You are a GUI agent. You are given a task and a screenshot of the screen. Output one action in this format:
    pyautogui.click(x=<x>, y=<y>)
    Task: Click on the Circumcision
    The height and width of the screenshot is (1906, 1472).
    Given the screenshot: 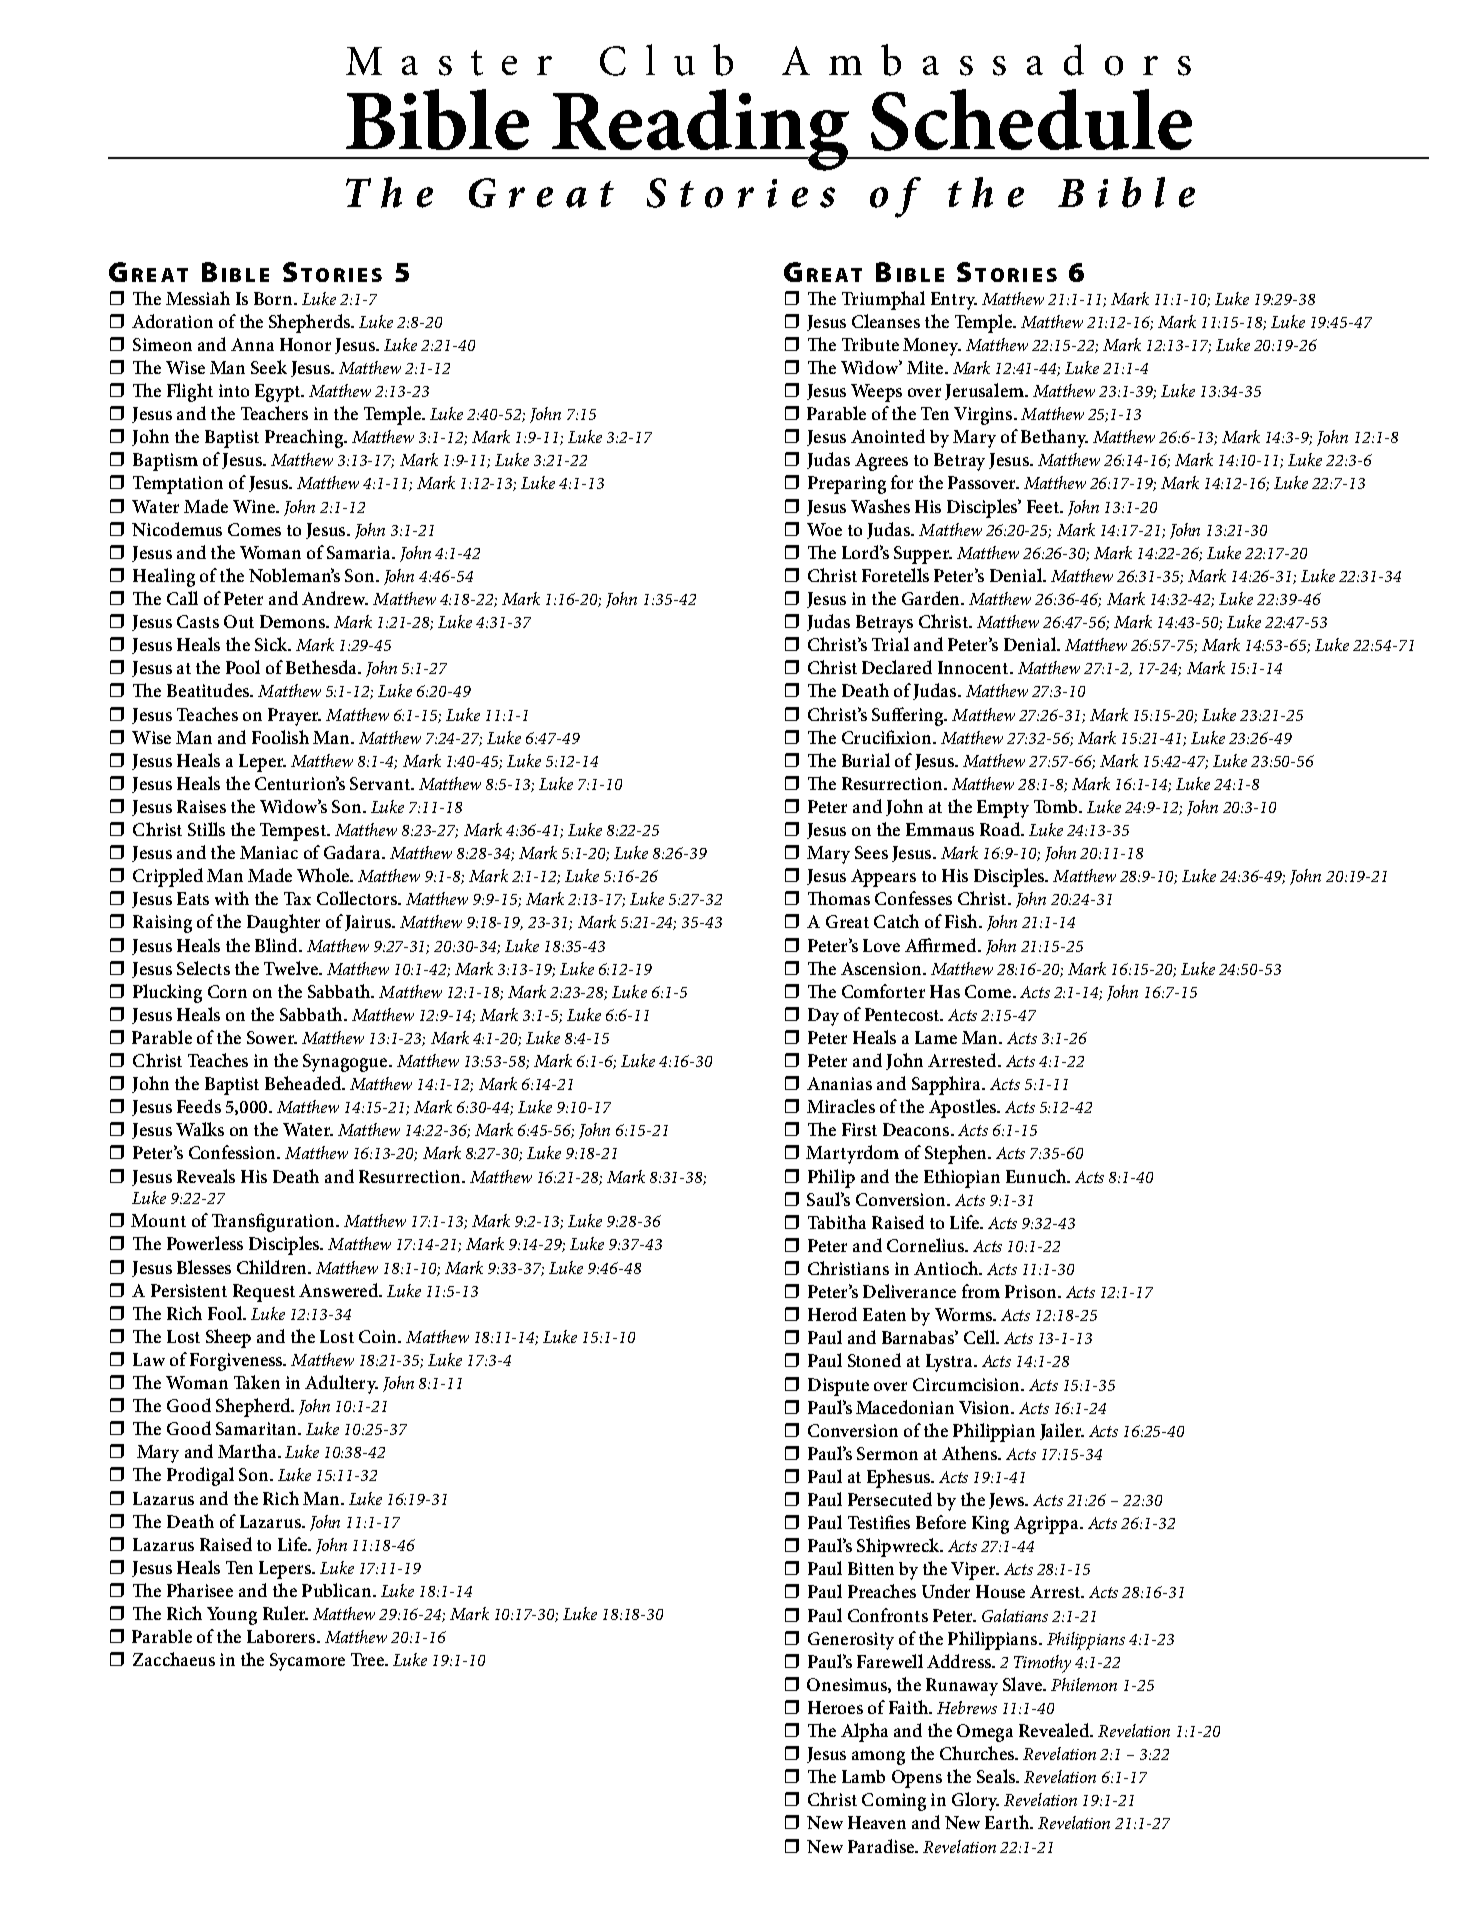 What is the action you would take?
    pyautogui.click(x=967, y=1384)
